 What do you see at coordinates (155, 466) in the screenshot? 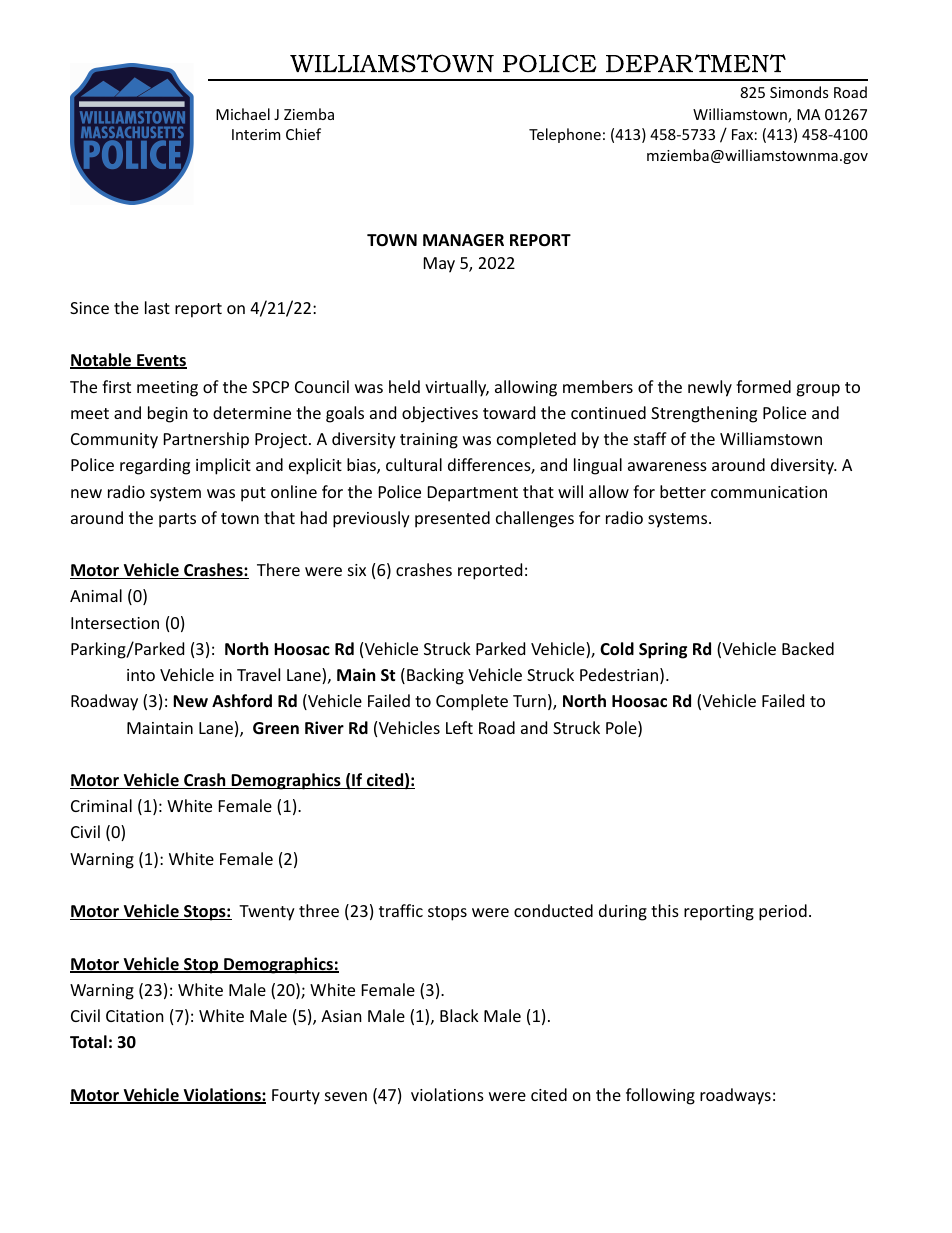
I see `regarding` at bounding box center [155, 466].
